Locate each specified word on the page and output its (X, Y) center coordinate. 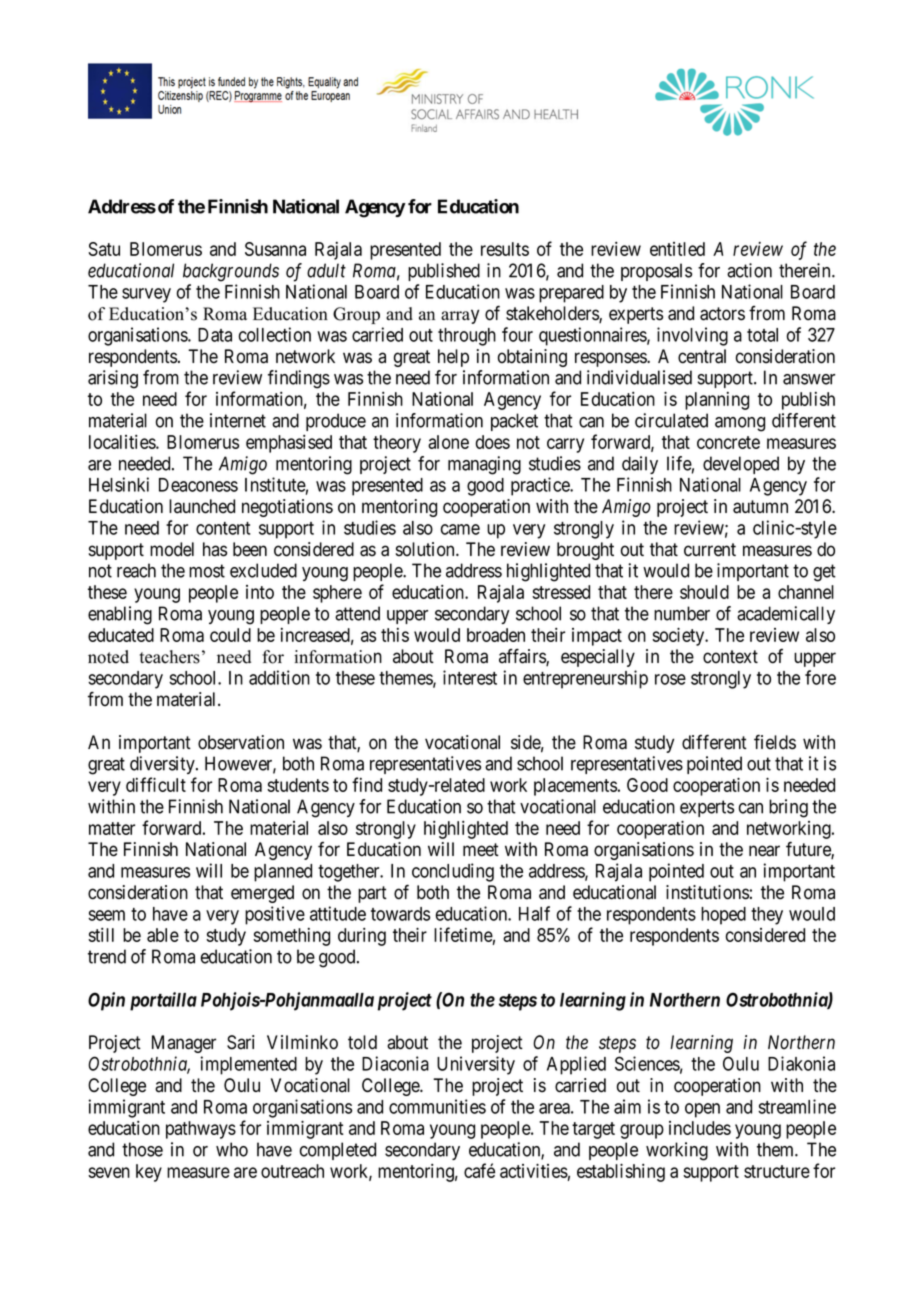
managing (484, 465)
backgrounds (231, 272)
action (749, 270)
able (163, 935)
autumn (760, 507)
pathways (201, 1130)
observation (241, 742)
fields (775, 742)
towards (400, 914)
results (505, 249)
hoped (723, 916)
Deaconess (198, 485)
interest (470, 677)
